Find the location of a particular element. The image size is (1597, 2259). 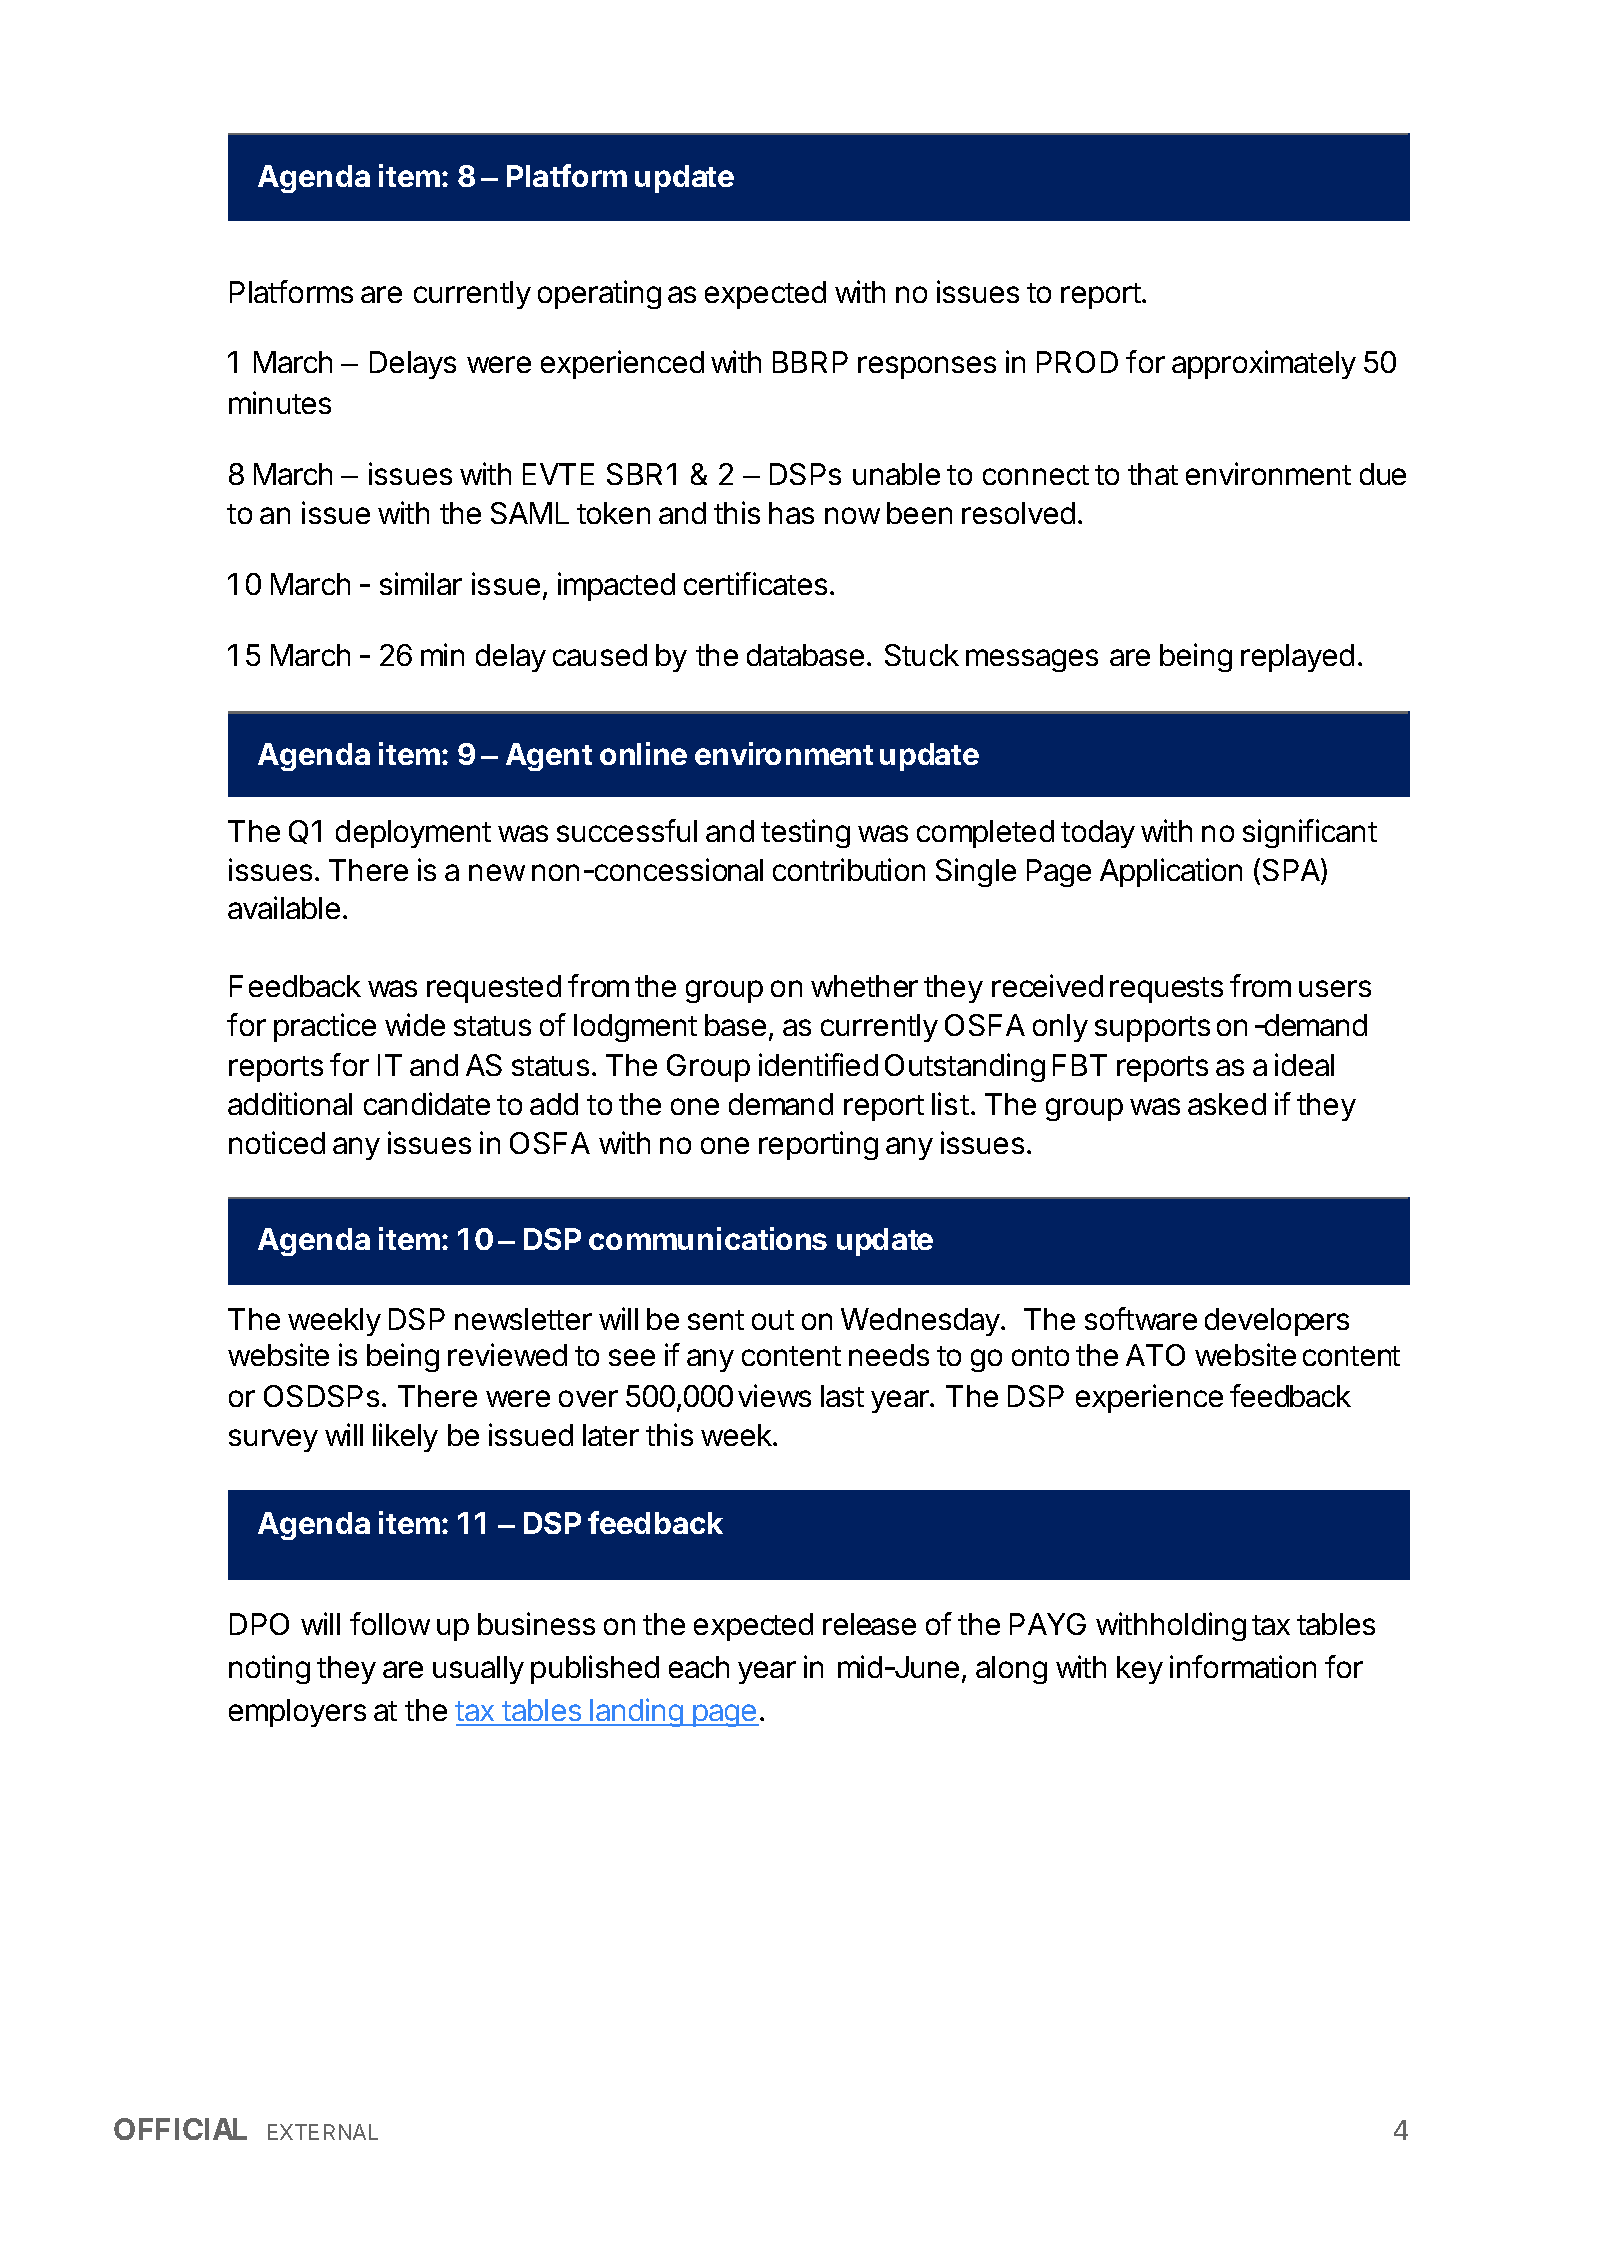

communications is located at coordinates (708, 1238).
